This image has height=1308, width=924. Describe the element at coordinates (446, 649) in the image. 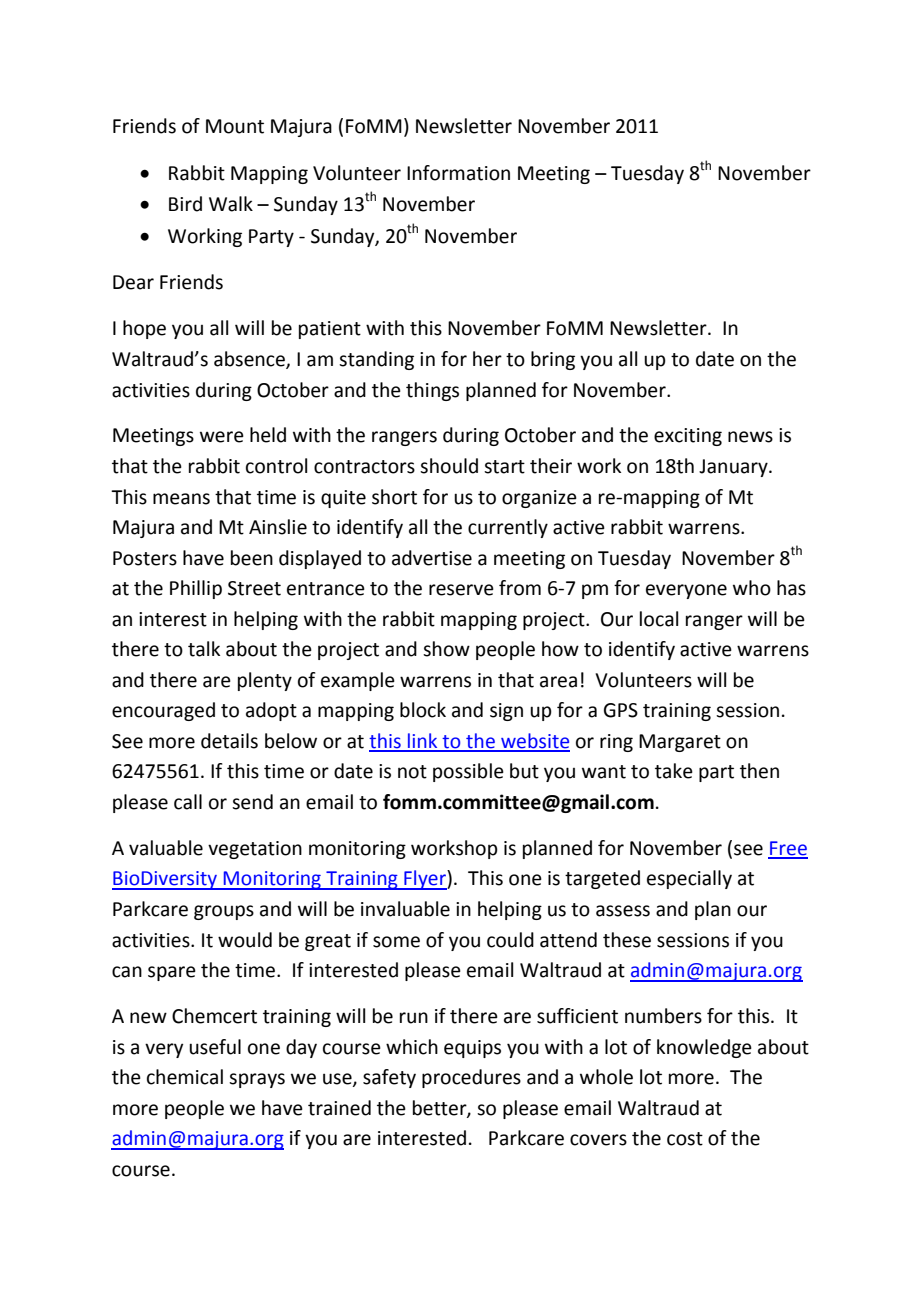

I see `show` at that location.
